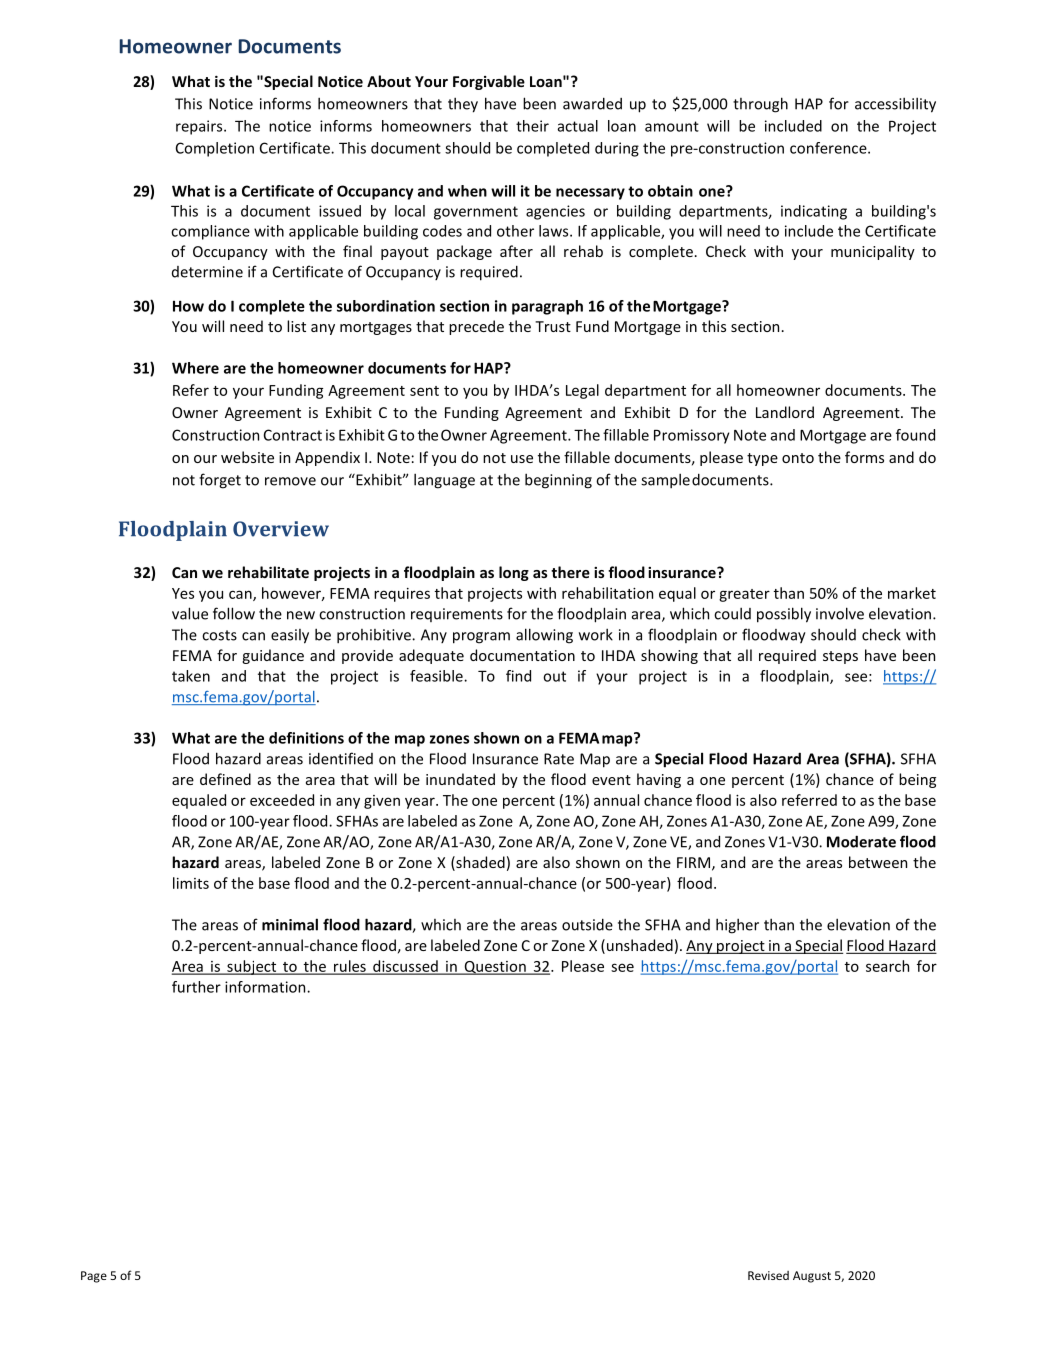  I want to click on outside, so click(587, 925).
